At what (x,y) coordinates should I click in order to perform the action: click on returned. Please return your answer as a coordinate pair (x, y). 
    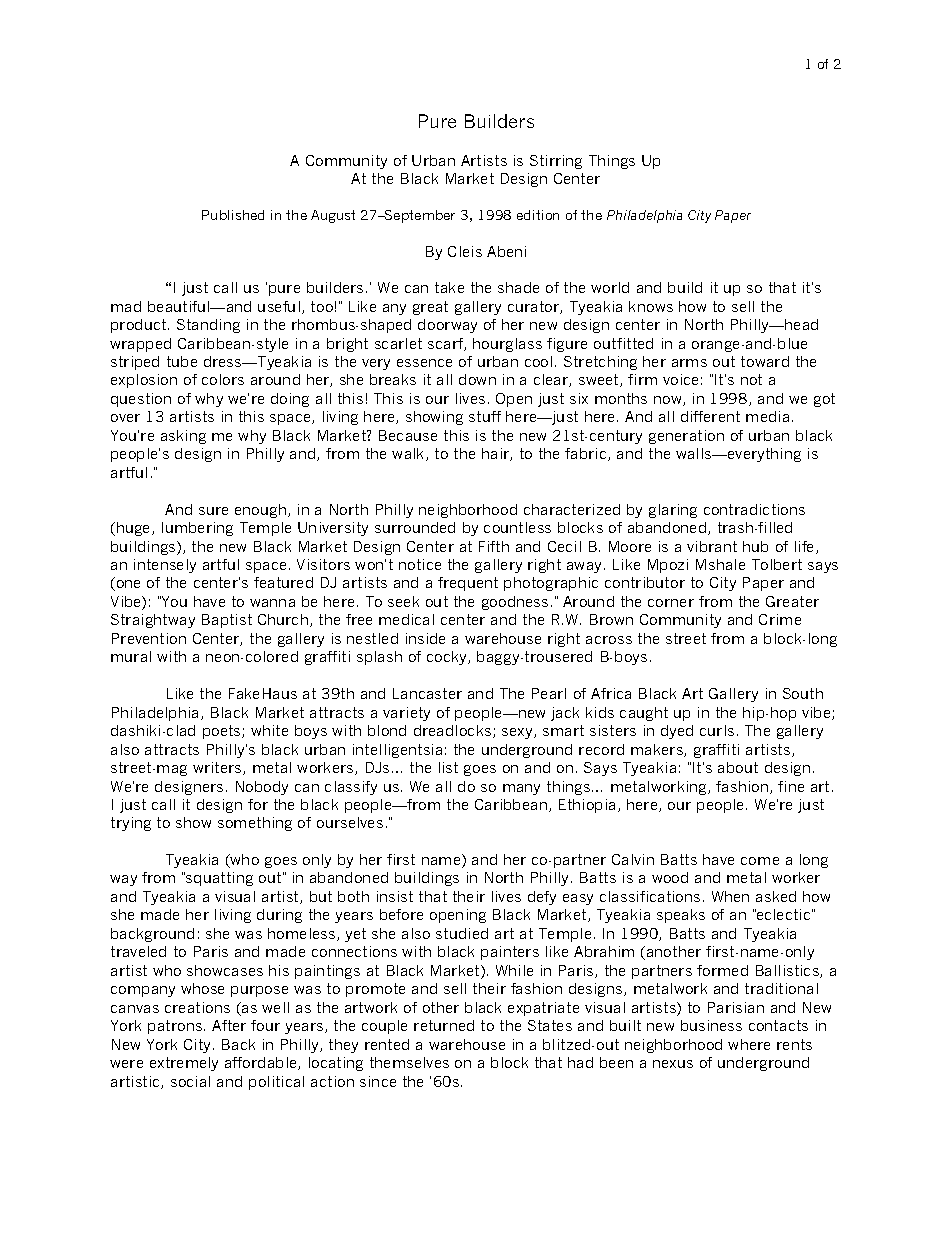
    Looking at the image, I should click on (444, 1025).
